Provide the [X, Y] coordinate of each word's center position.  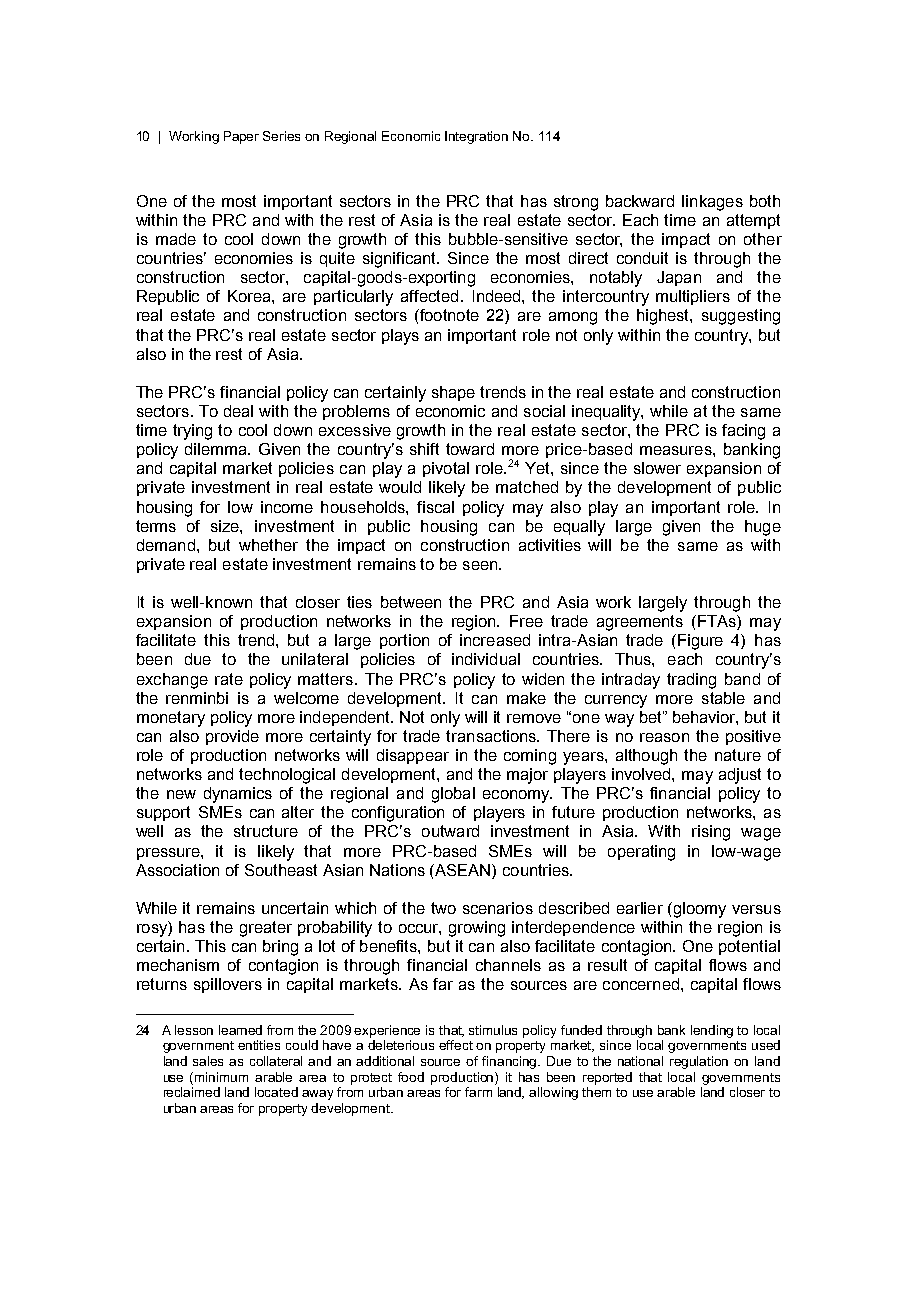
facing [743, 432]
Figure [700, 642]
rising [711, 833]
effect [456, 1045]
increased [495, 640]
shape [453, 393]
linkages [712, 203]
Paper [241, 137]
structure [266, 831]
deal [238, 411]
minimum [221, 1077]
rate [229, 679]
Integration [476, 137]
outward [450, 831]
